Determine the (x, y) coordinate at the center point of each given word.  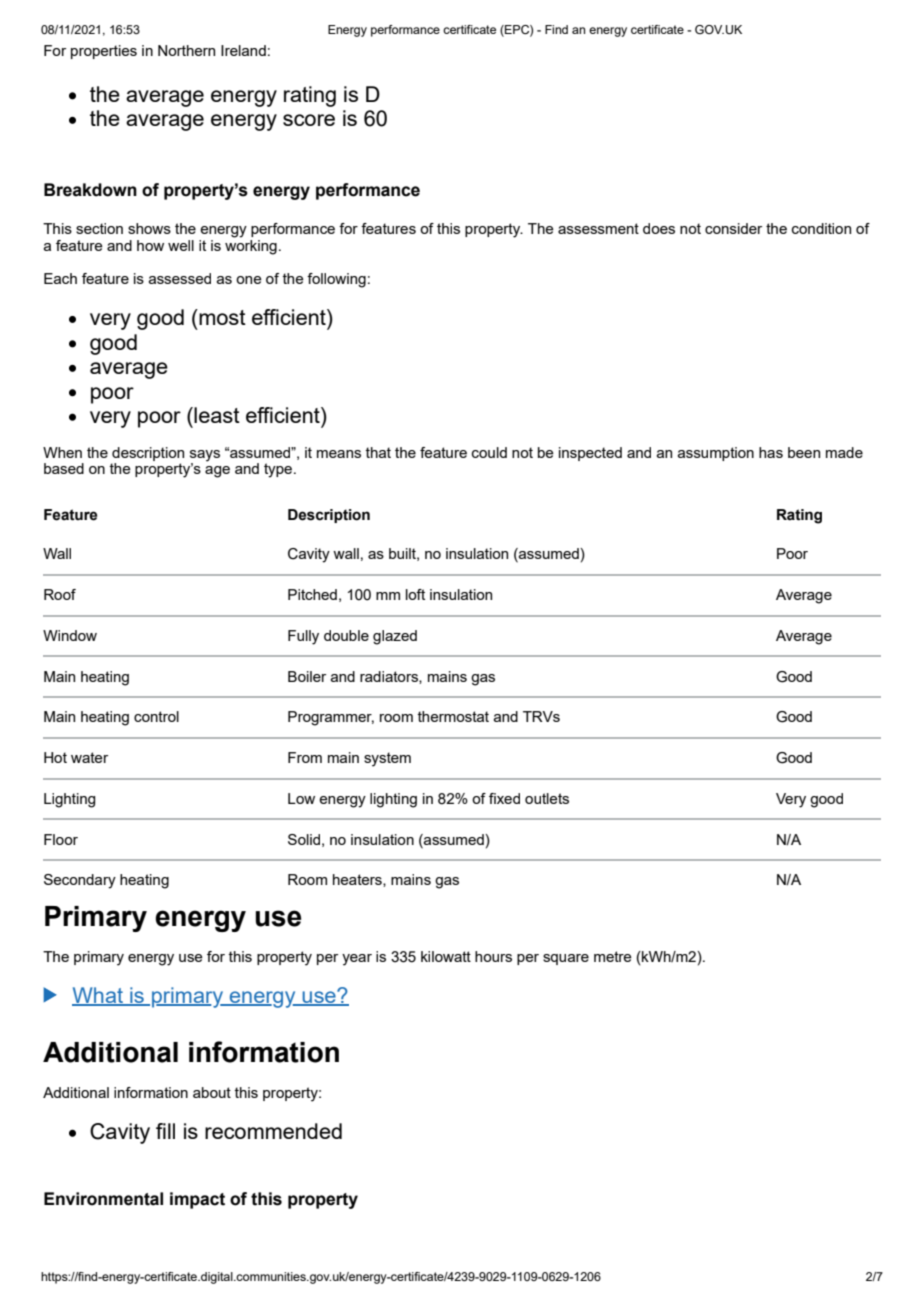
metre (613, 956)
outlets (547, 798)
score (309, 120)
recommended (273, 1131)
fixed (504, 798)
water (89, 757)
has (771, 452)
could (489, 452)
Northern (186, 50)
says (205, 457)
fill (165, 1131)
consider (733, 228)
